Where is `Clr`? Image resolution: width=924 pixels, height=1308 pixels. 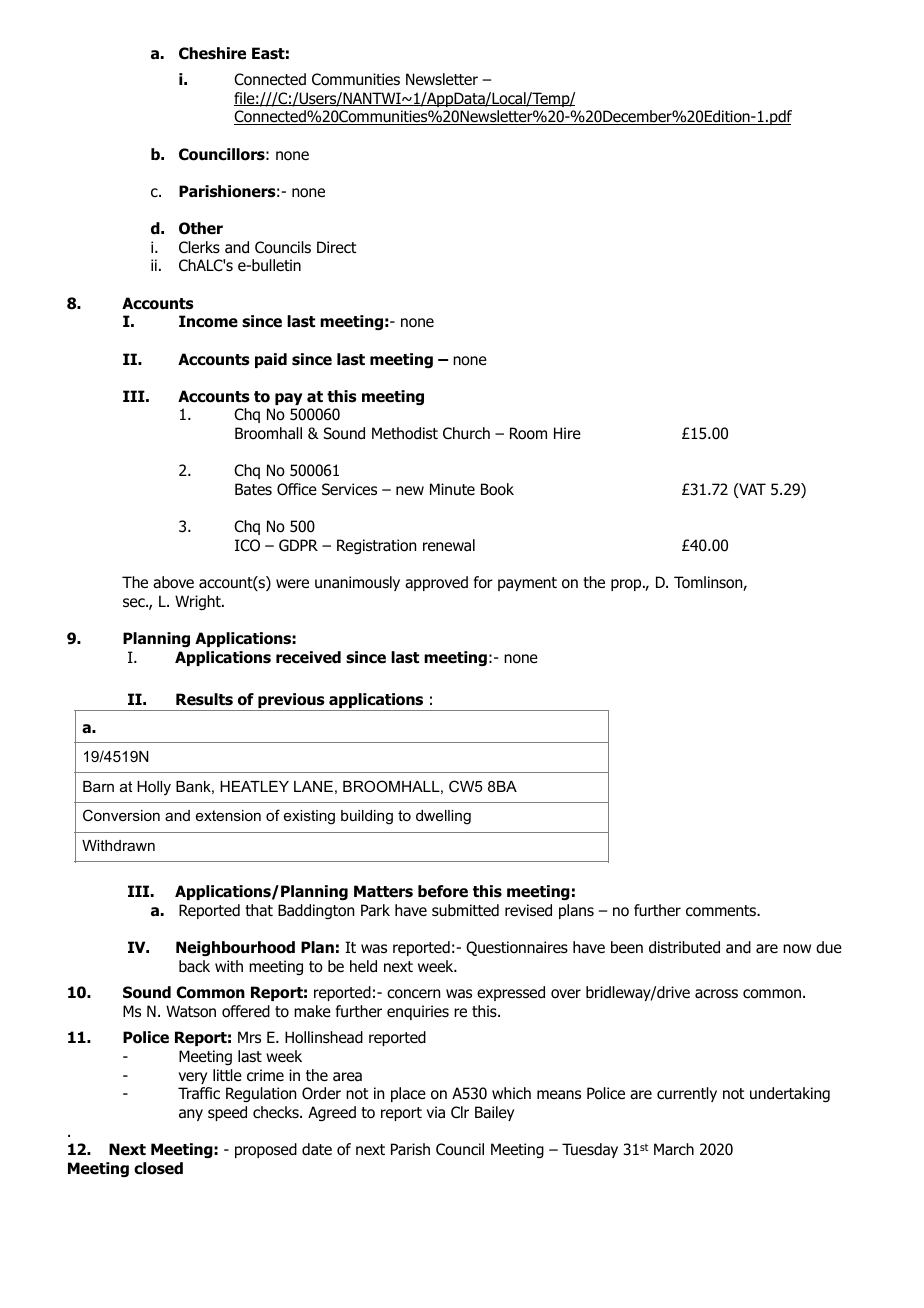
Clr is located at coordinates (460, 1112).
